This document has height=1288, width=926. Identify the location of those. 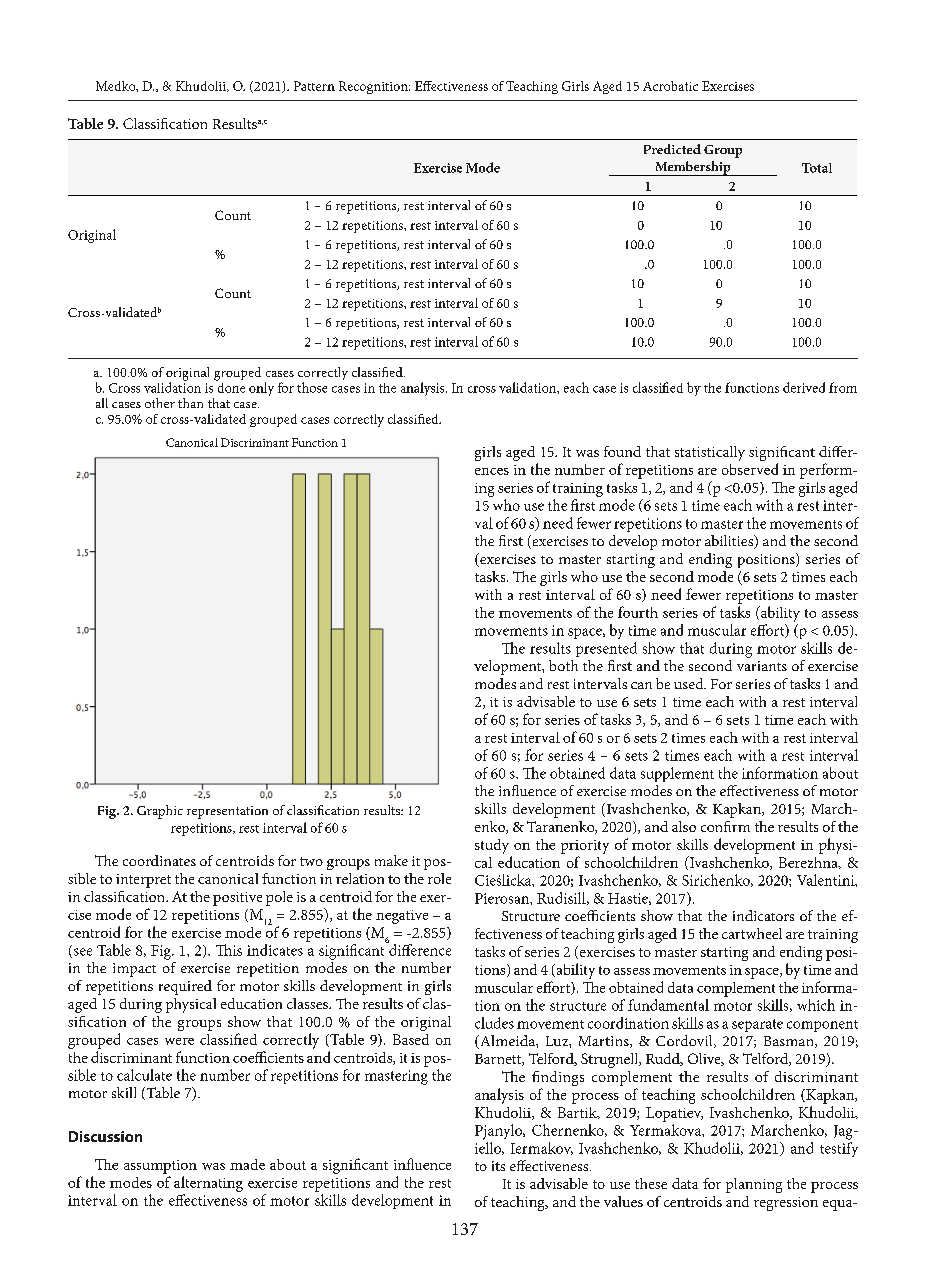
(312, 387).
